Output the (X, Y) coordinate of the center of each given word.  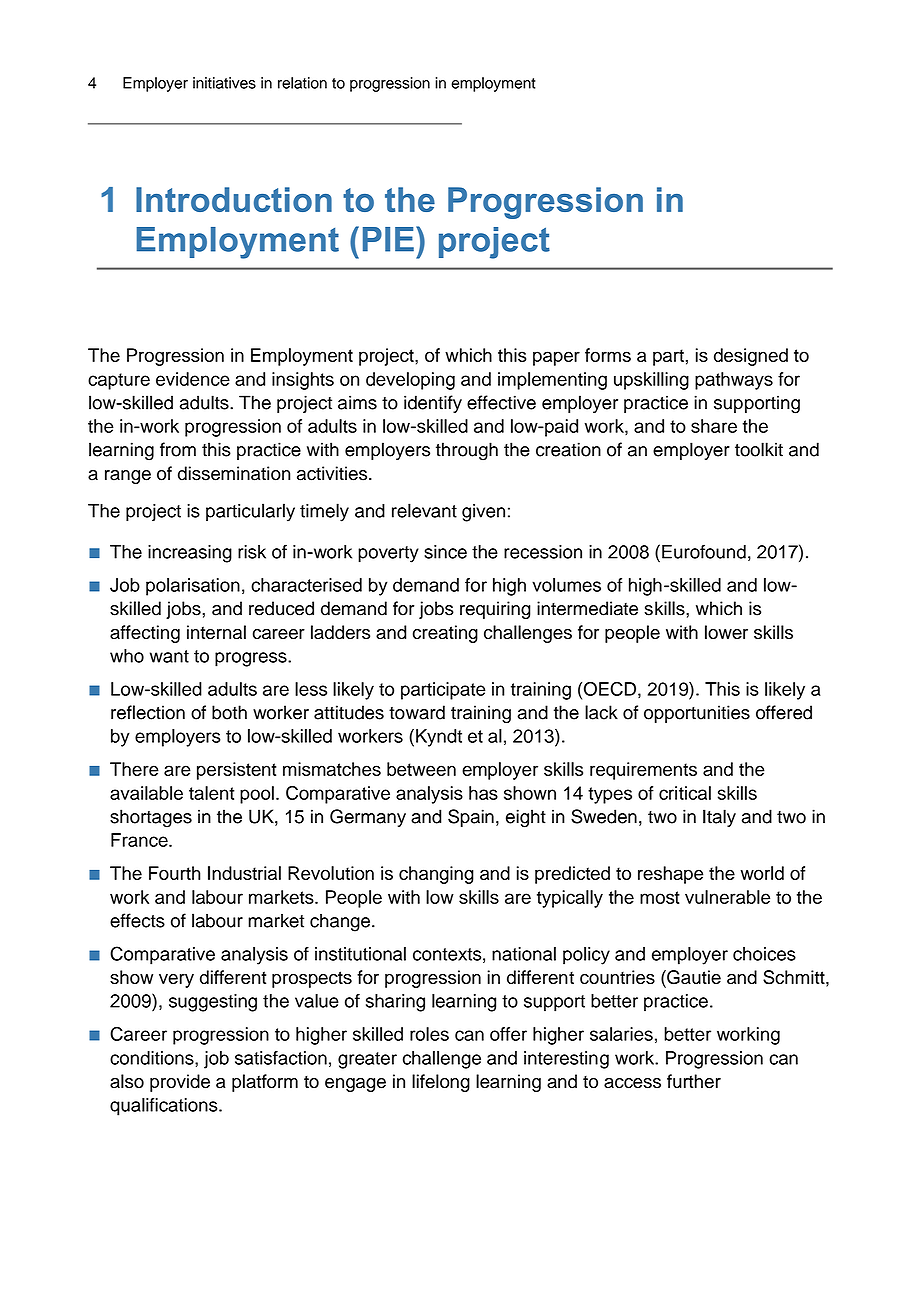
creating (445, 634)
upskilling (651, 381)
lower (726, 632)
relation (302, 83)
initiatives (224, 83)
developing (410, 381)
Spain (471, 818)
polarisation (193, 587)
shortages (151, 818)
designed (751, 357)
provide (180, 1083)
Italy (719, 818)
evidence (193, 379)
